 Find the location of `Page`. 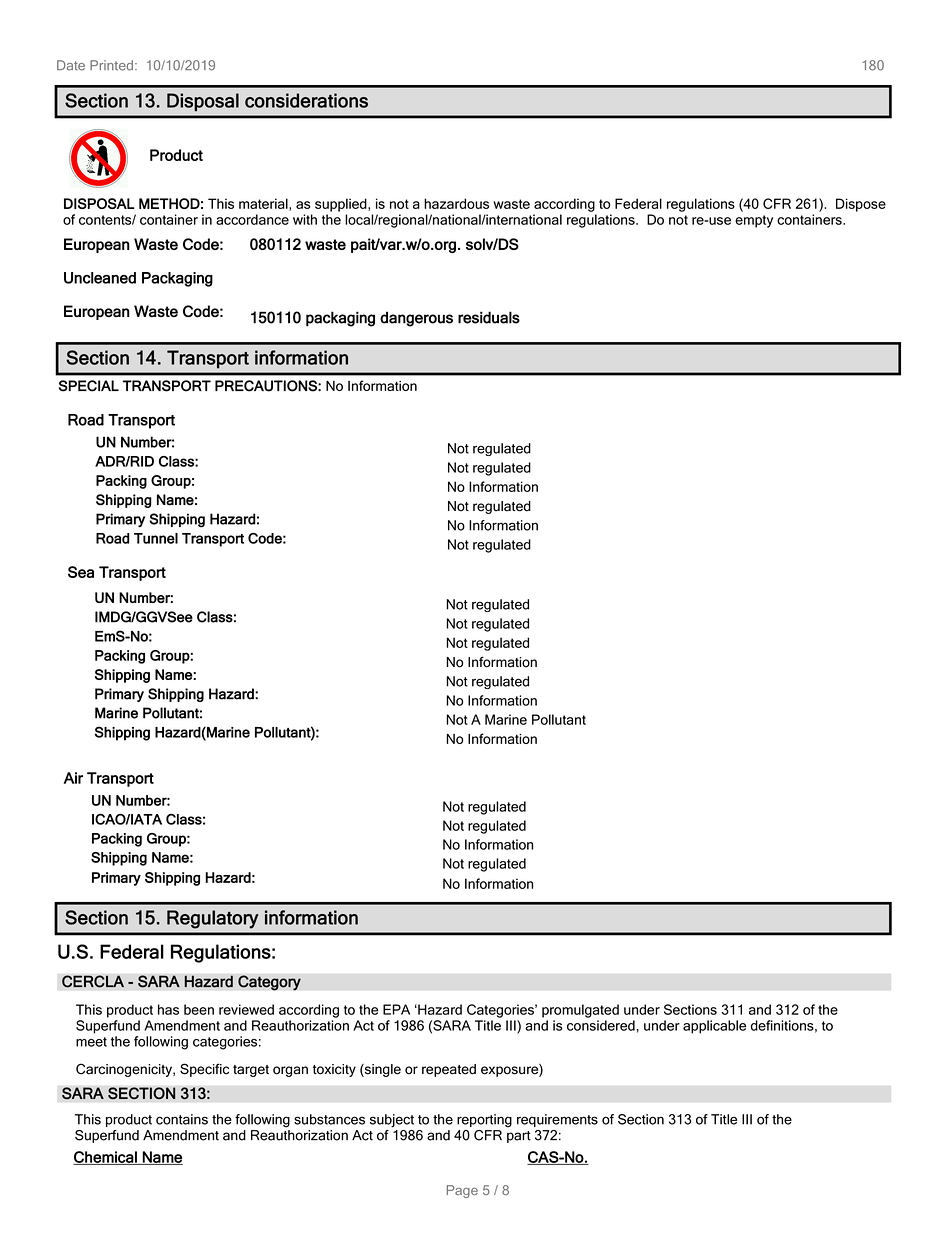

Page is located at coordinates (462, 1191).
